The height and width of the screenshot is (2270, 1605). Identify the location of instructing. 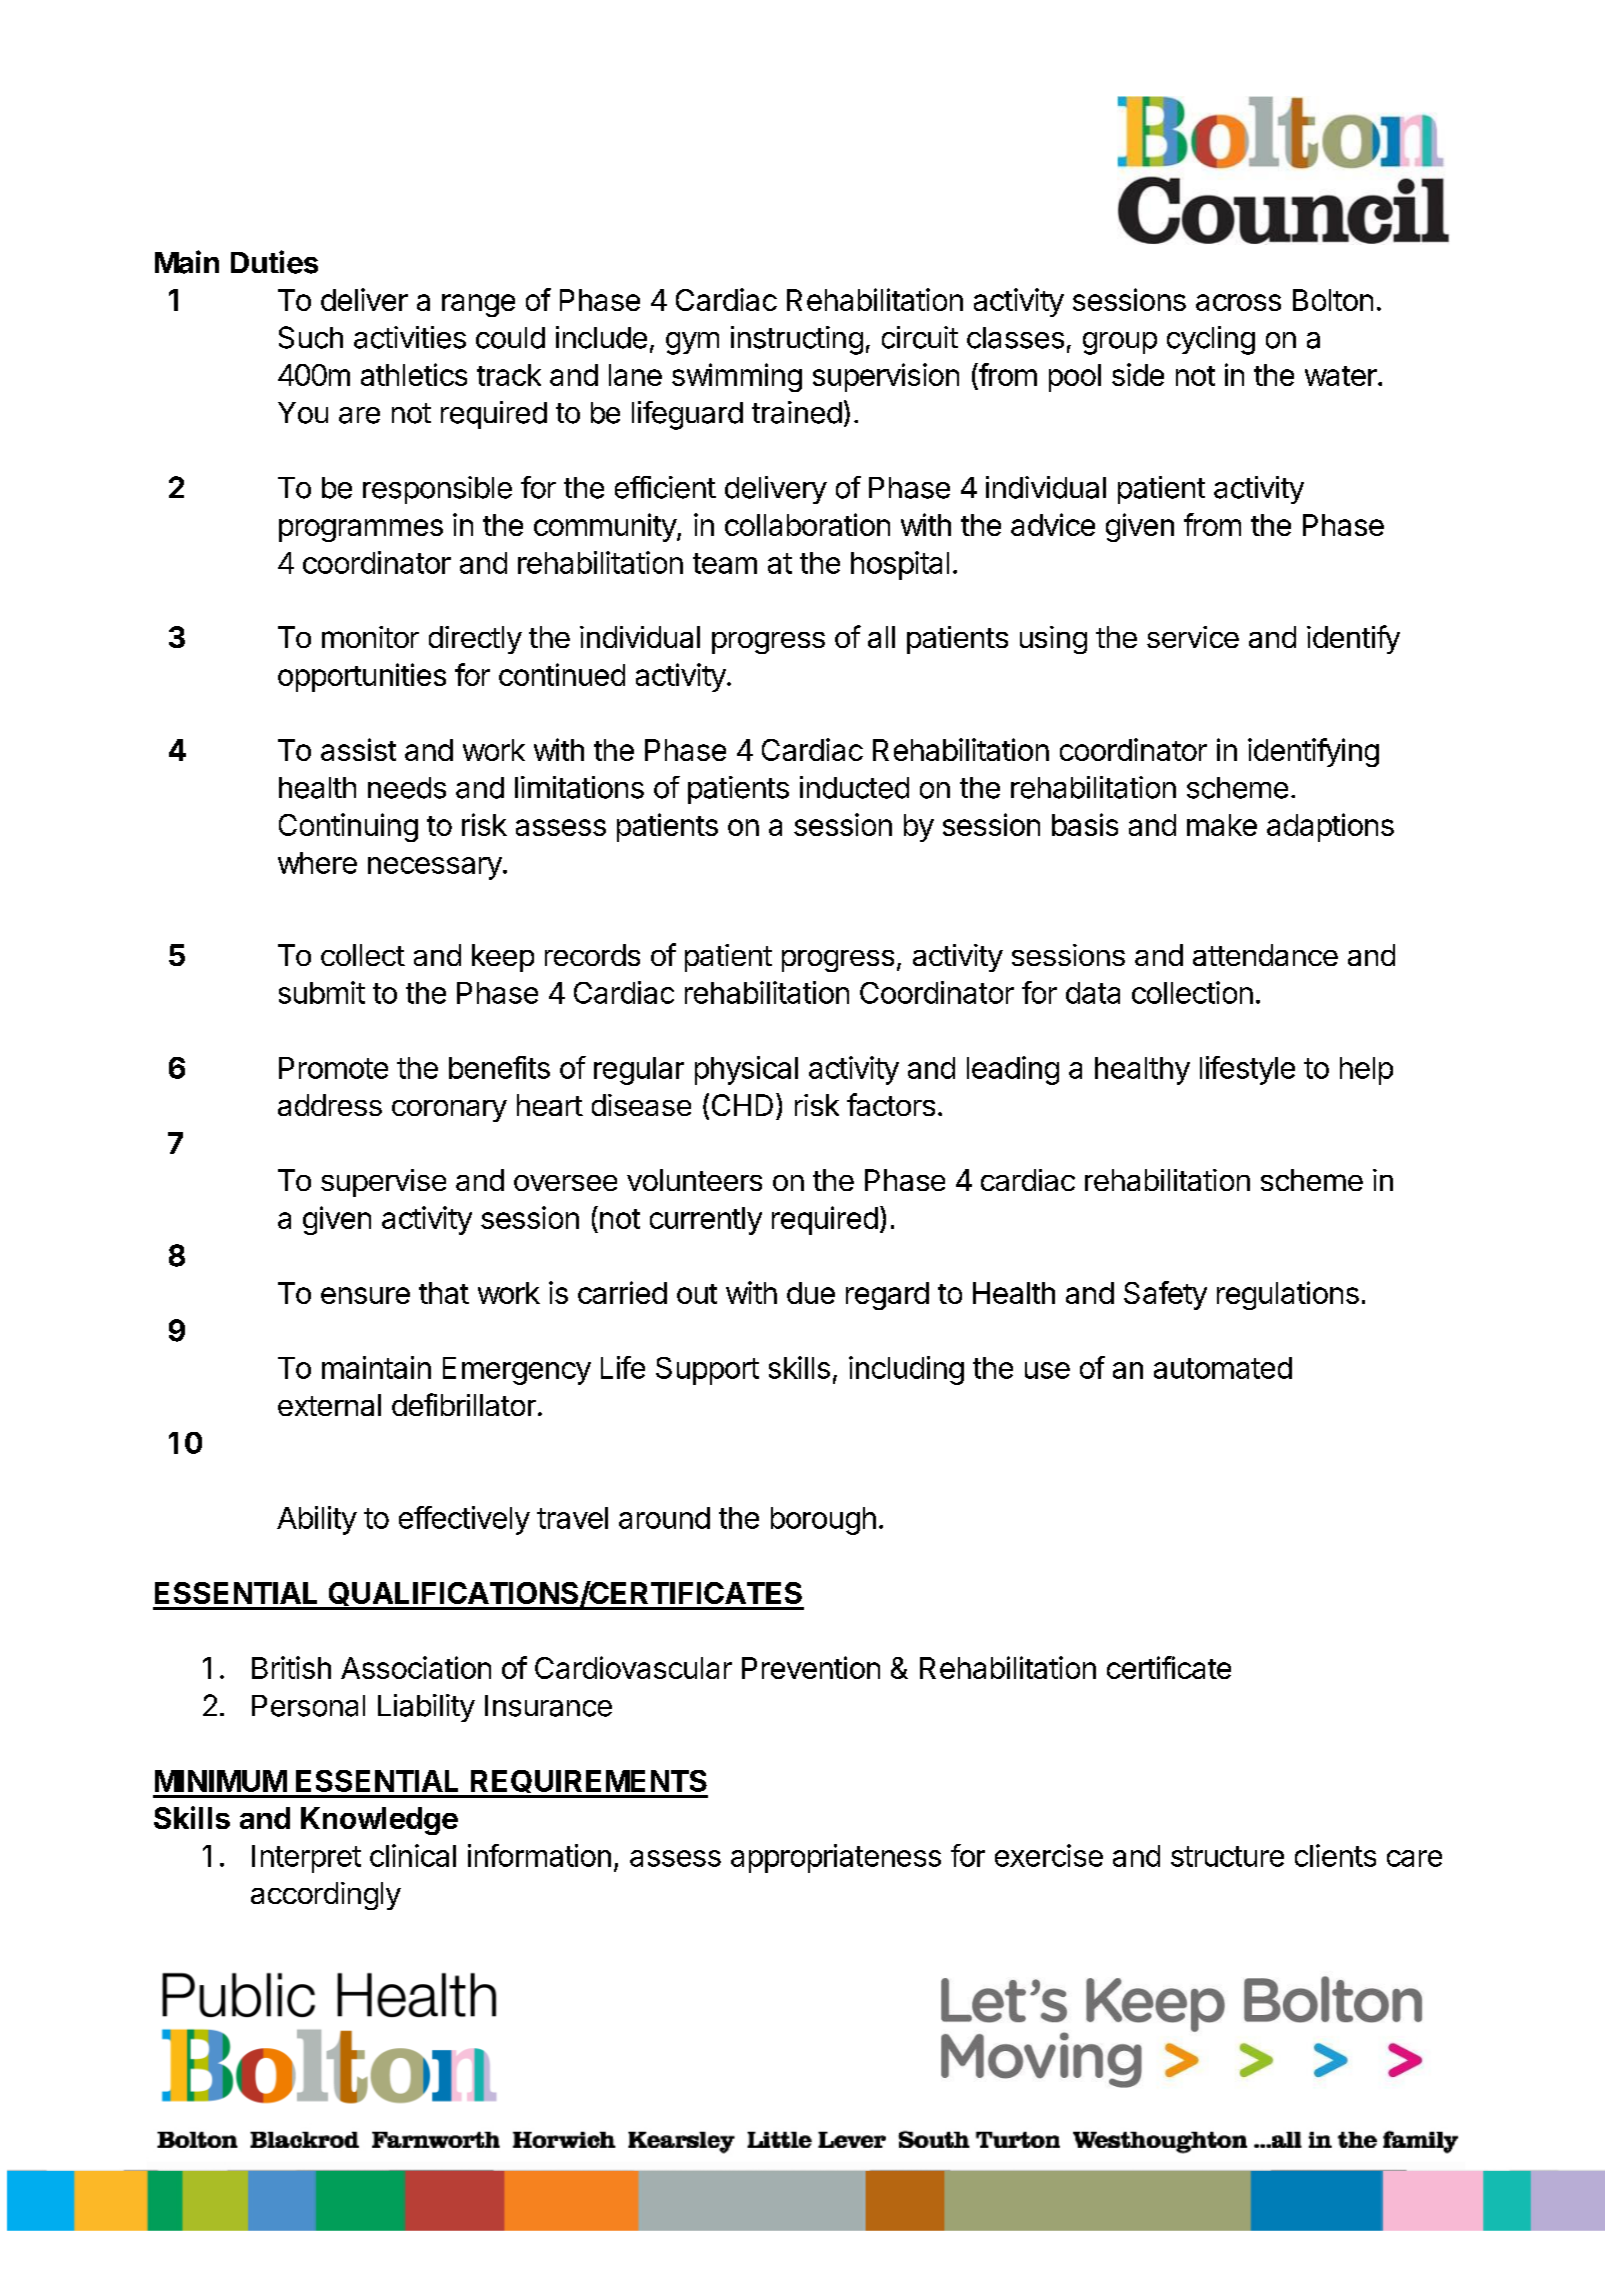
(797, 340).
